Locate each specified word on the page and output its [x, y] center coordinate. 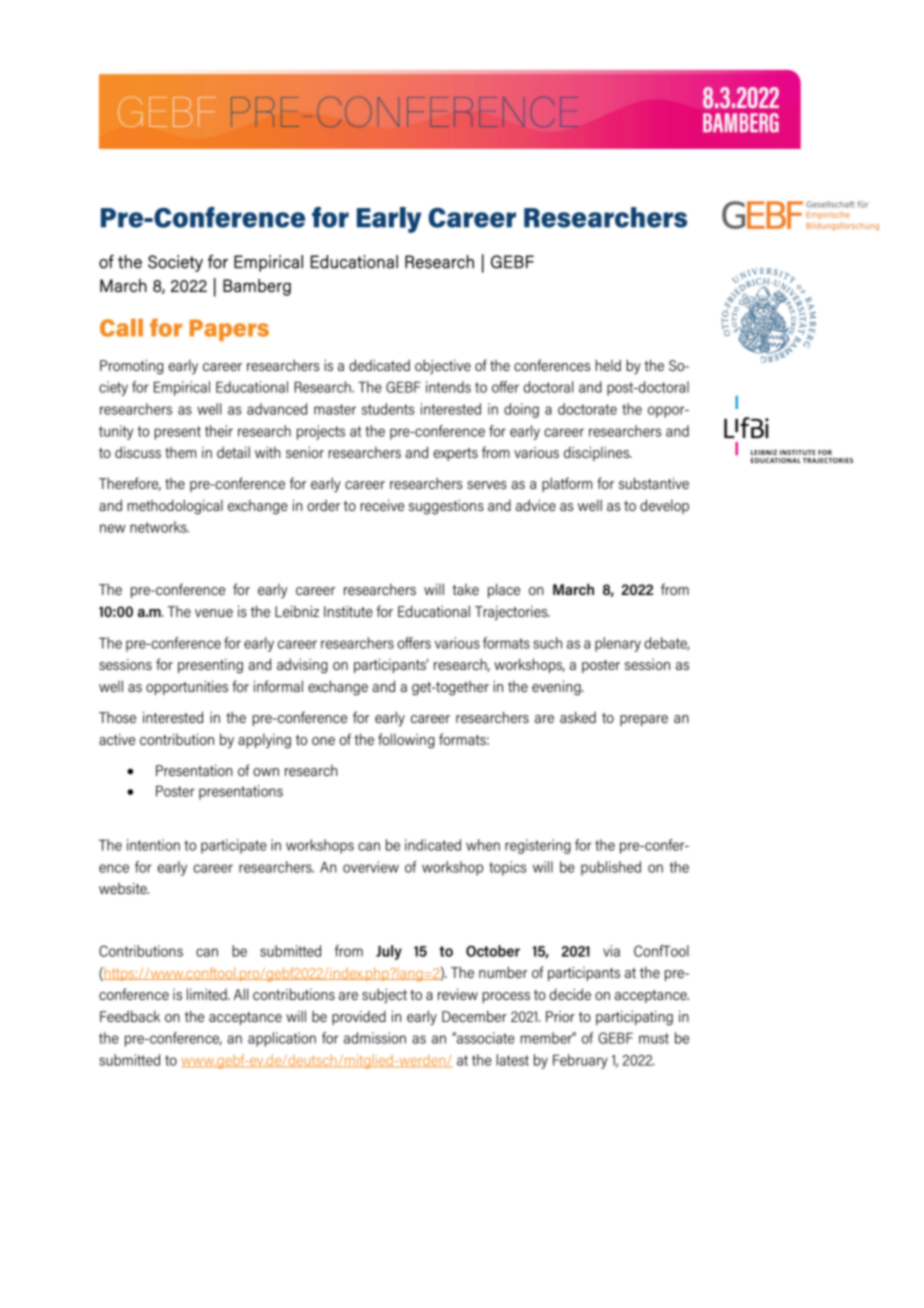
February [580, 1061]
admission [375, 1038]
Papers [229, 330]
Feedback [130, 1016]
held [608, 365]
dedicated [379, 365]
